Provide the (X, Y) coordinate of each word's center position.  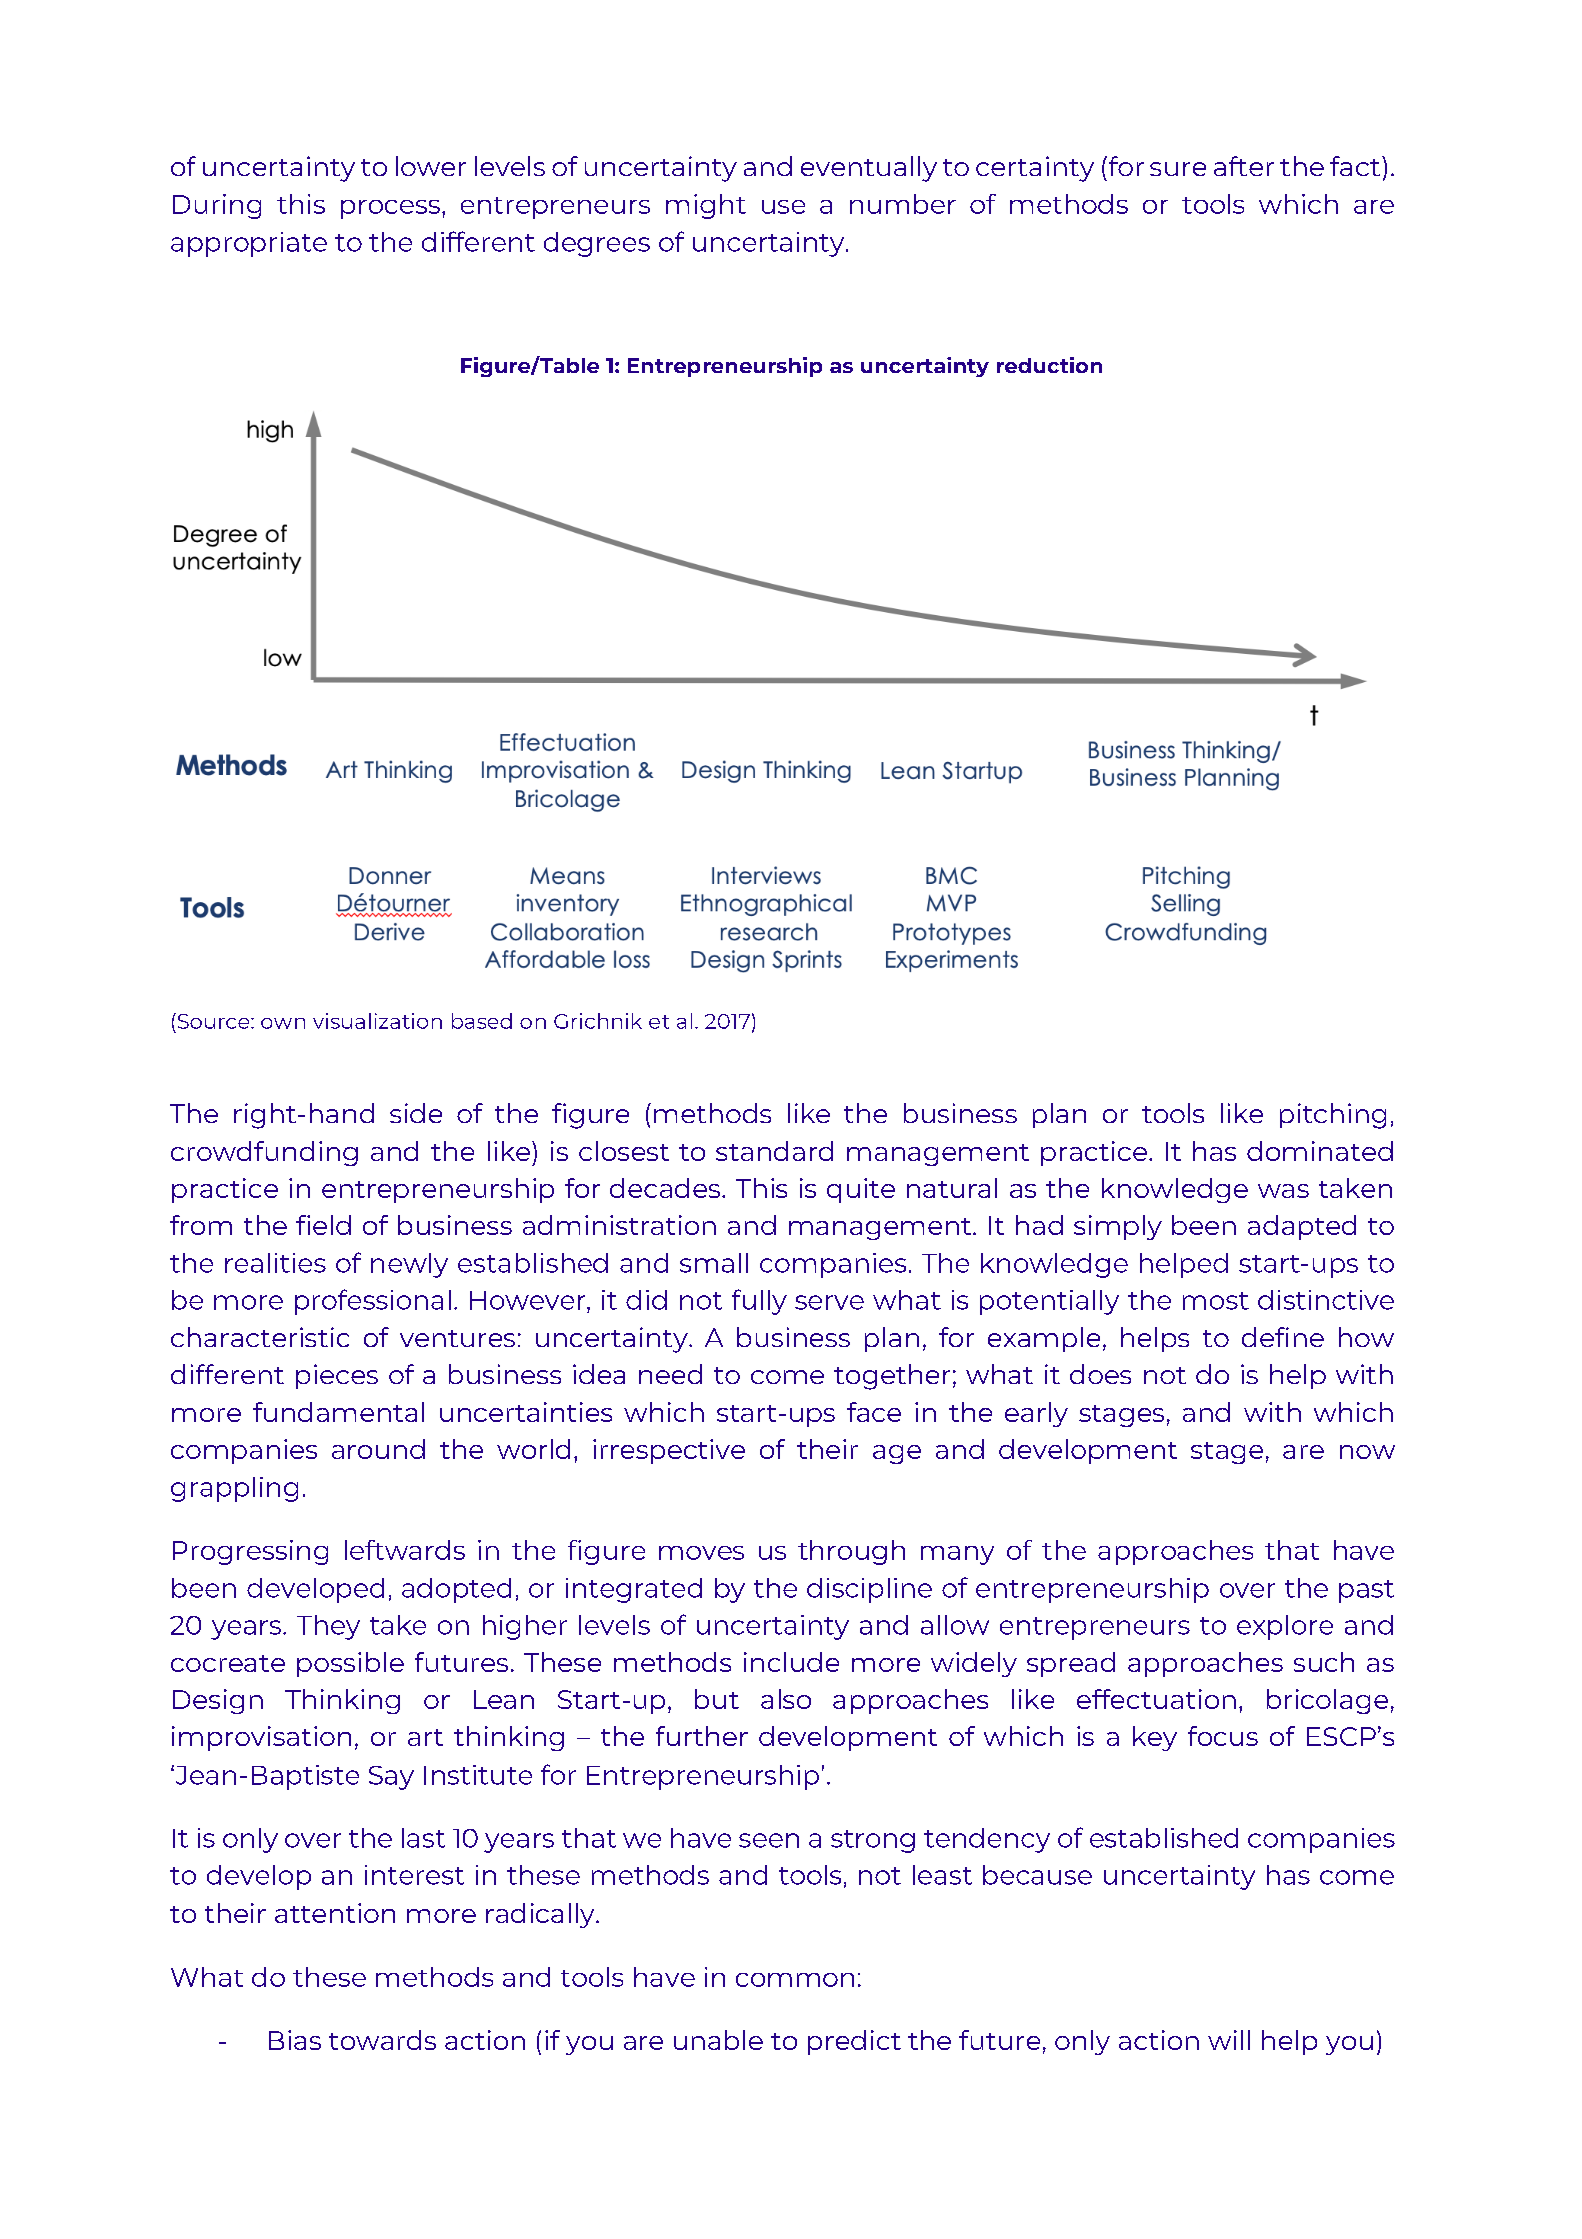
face (874, 1412)
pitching (1333, 1116)
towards (382, 2040)
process (390, 209)
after (1244, 166)
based (482, 1021)
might (706, 206)
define (1283, 1337)
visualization (377, 1021)
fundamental (338, 1412)
